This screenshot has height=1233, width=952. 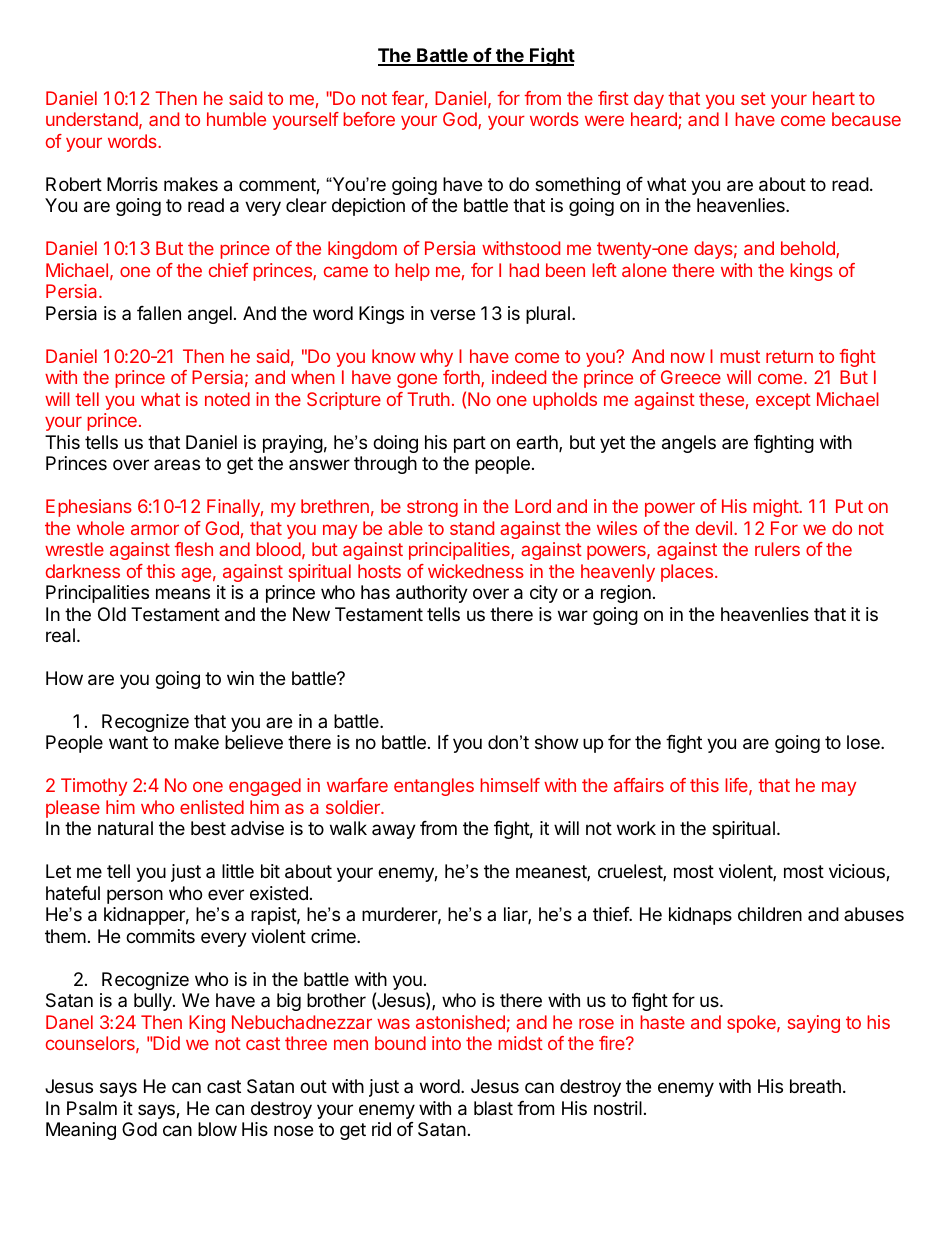 I want to click on except, so click(x=783, y=401).
